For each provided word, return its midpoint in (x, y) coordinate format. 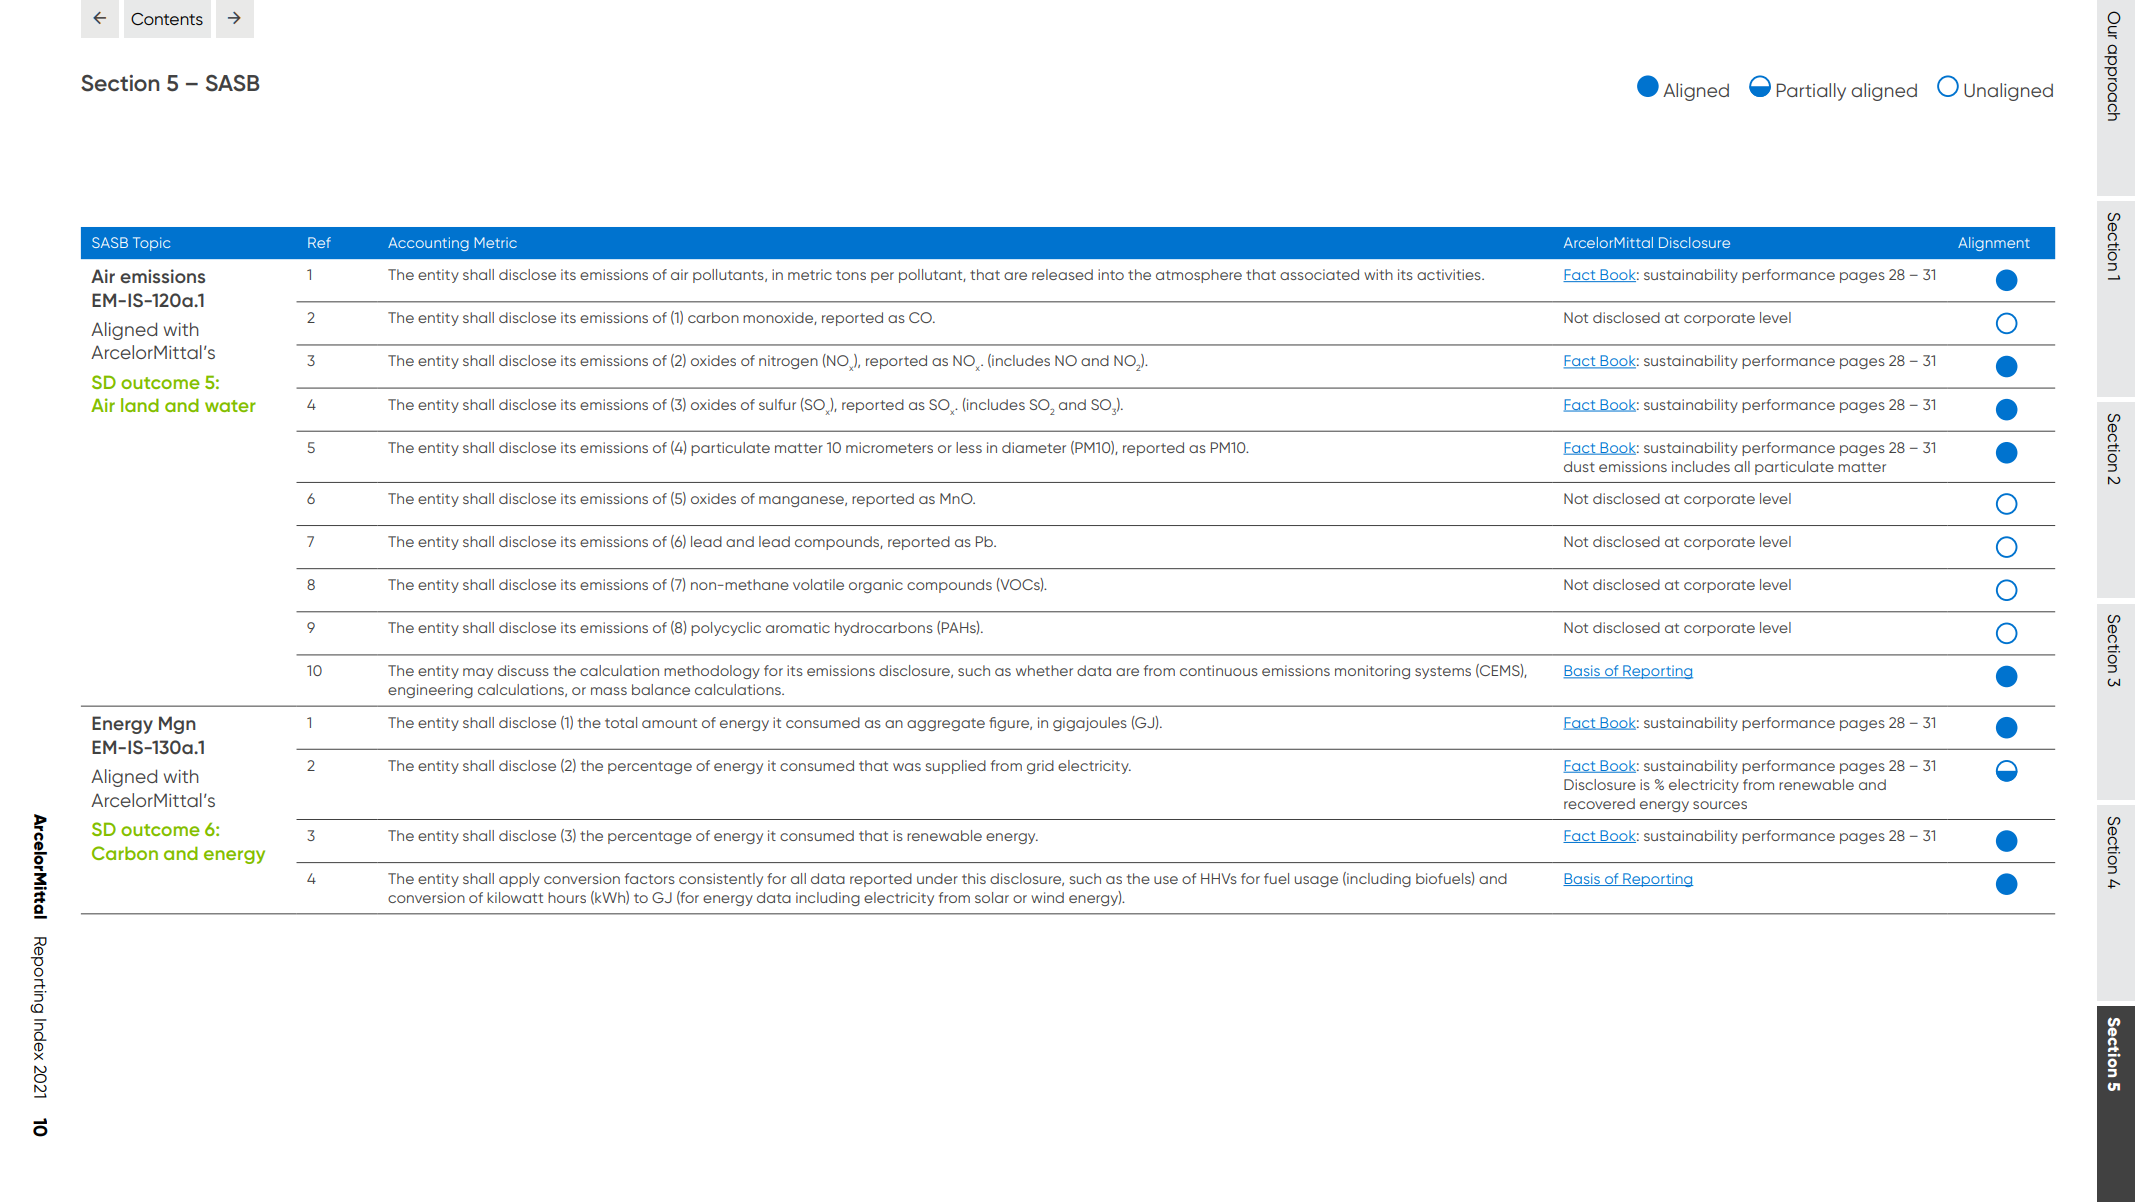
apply (519, 880)
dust (1579, 466)
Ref (319, 242)
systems (1443, 672)
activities (1450, 274)
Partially (1811, 92)
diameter (1034, 447)
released (1062, 274)
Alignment (1994, 244)
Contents (167, 19)
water (230, 406)
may (478, 673)
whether (1044, 670)
